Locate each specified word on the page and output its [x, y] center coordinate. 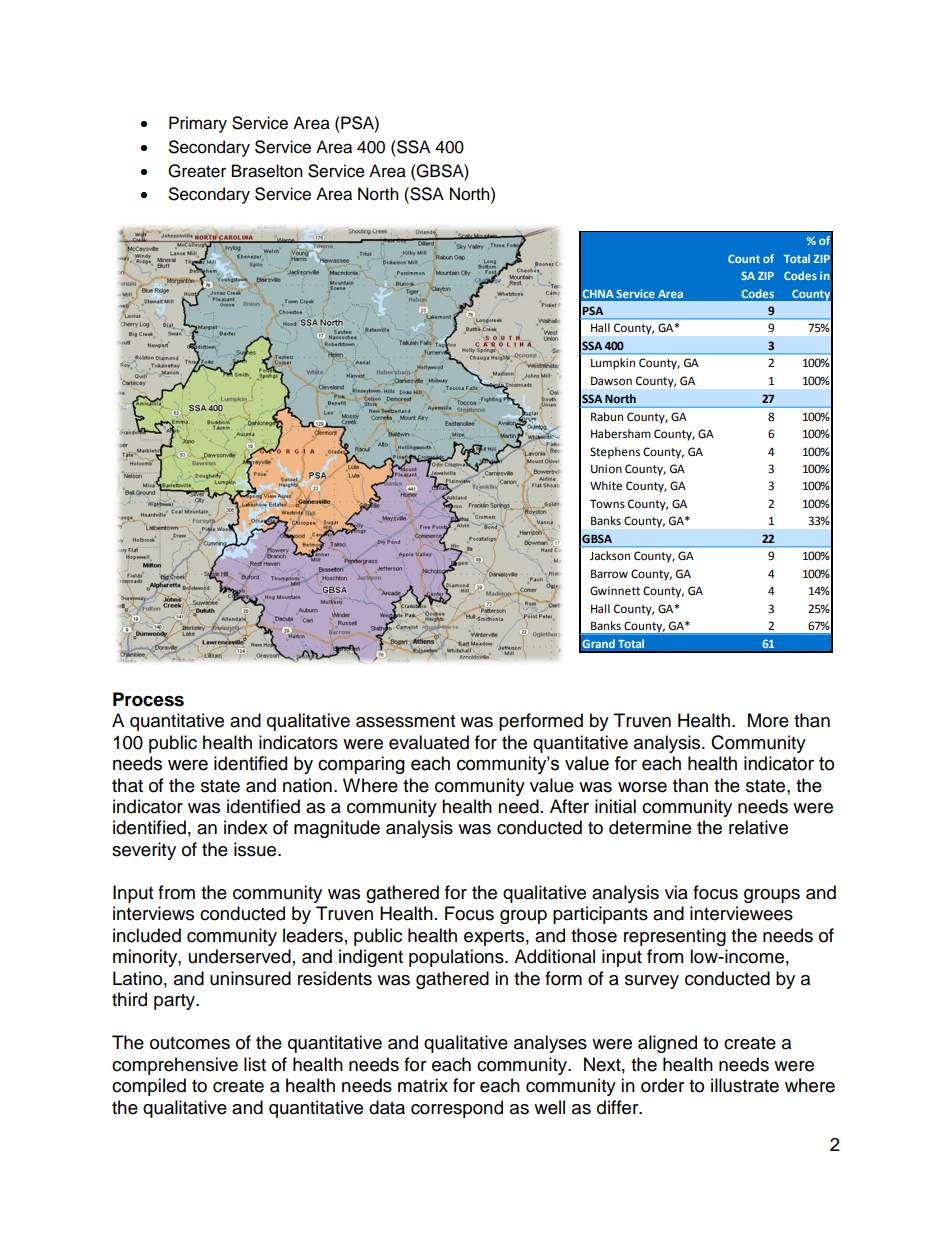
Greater [197, 171]
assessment [405, 721]
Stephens [615, 453]
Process [148, 699]
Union [606, 469]
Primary [198, 124]
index [246, 827]
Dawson [611, 381]
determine [650, 827]
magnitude [337, 829]
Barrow [609, 573]
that [127, 785]
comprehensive [175, 1066]
